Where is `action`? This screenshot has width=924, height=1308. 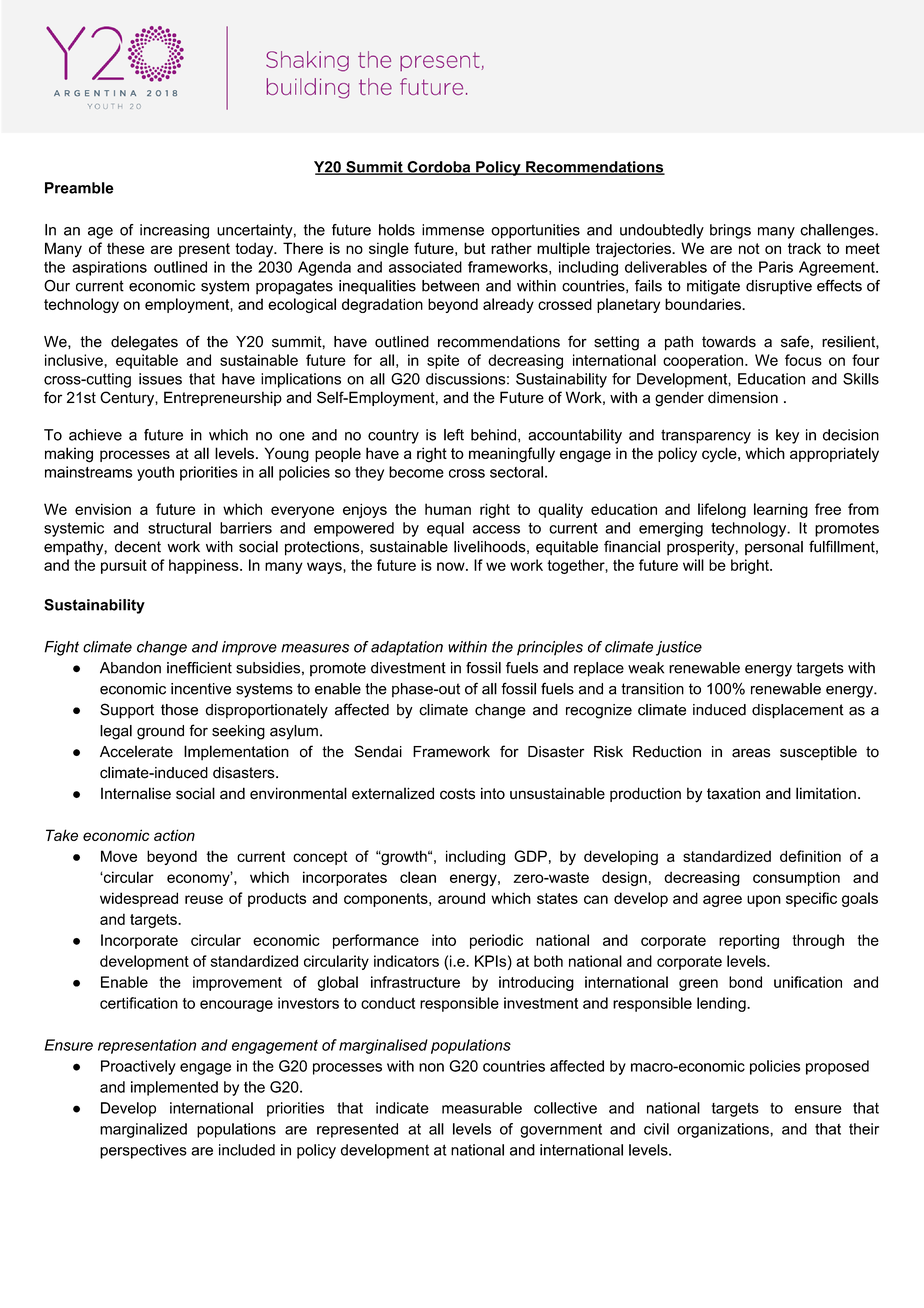
action is located at coordinates (174, 835).
